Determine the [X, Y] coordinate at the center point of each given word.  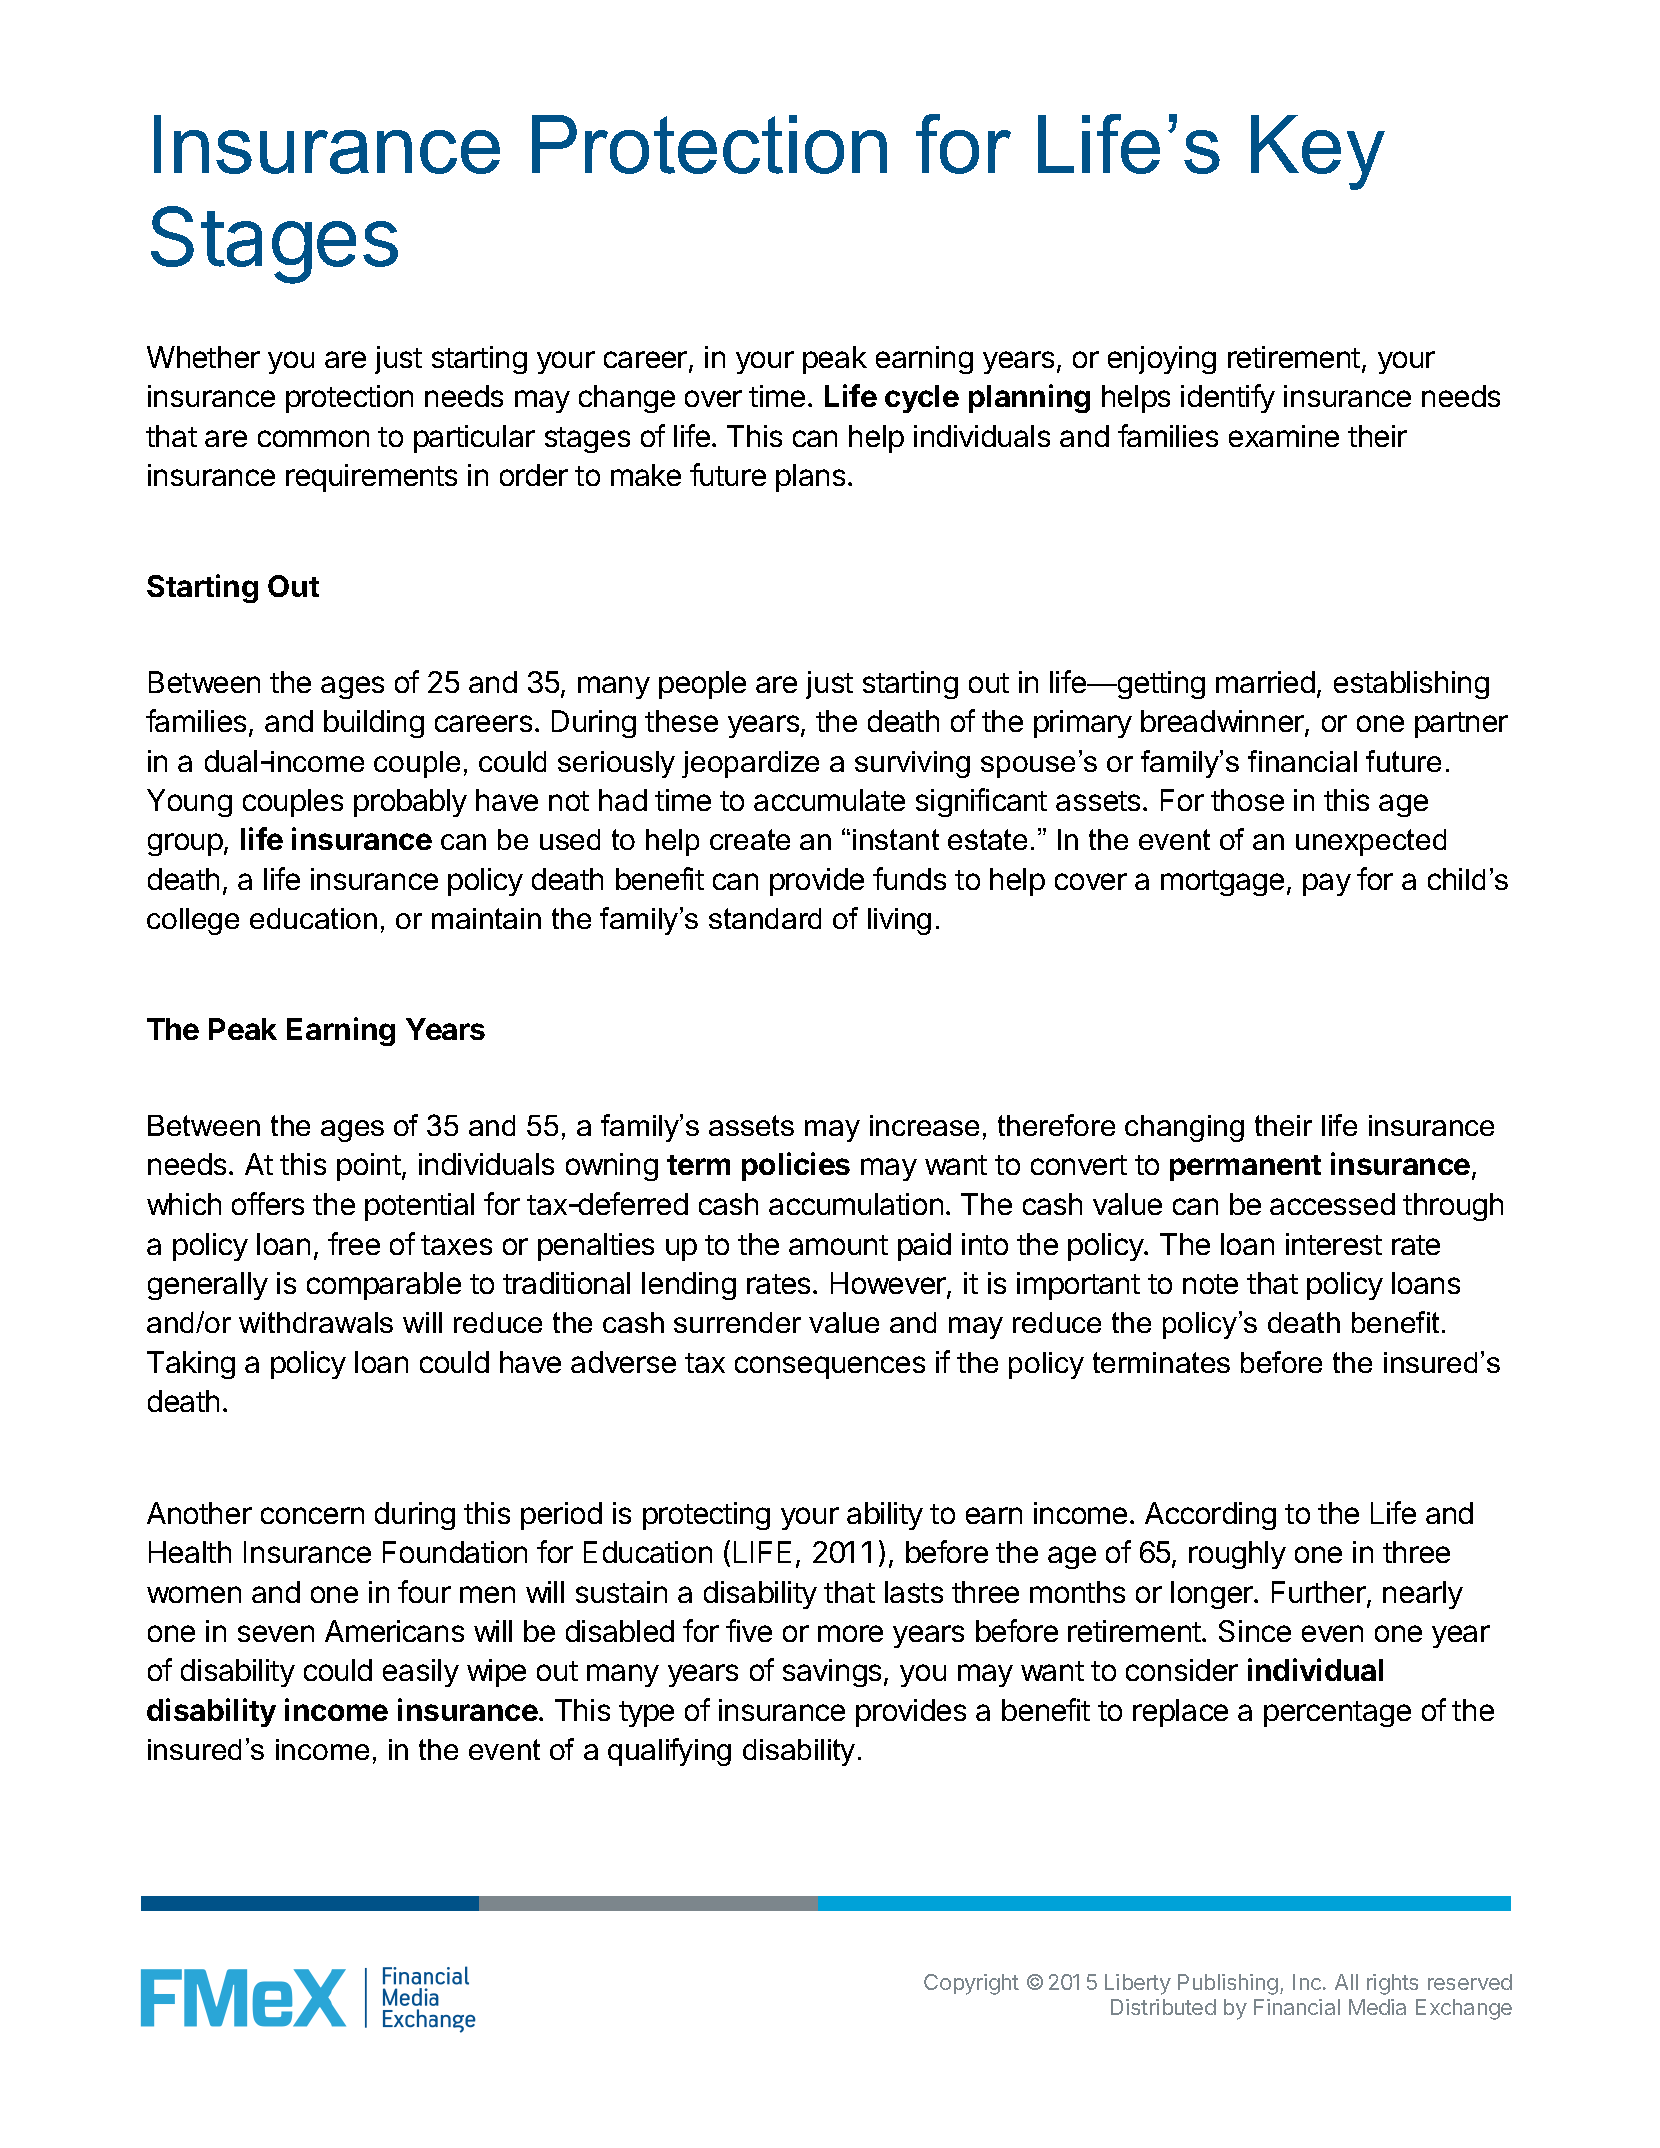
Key [1318, 152]
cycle [922, 399]
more [850, 1633]
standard [765, 918]
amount [838, 1245]
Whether [203, 357]
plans [810, 478]
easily [421, 1673]
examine [1284, 436]
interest [1334, 1244]
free [354, 1243]
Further [1320, 1593]
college [193, 921]
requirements [371, 478]
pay [1327, 884]
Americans [394, 1631]
